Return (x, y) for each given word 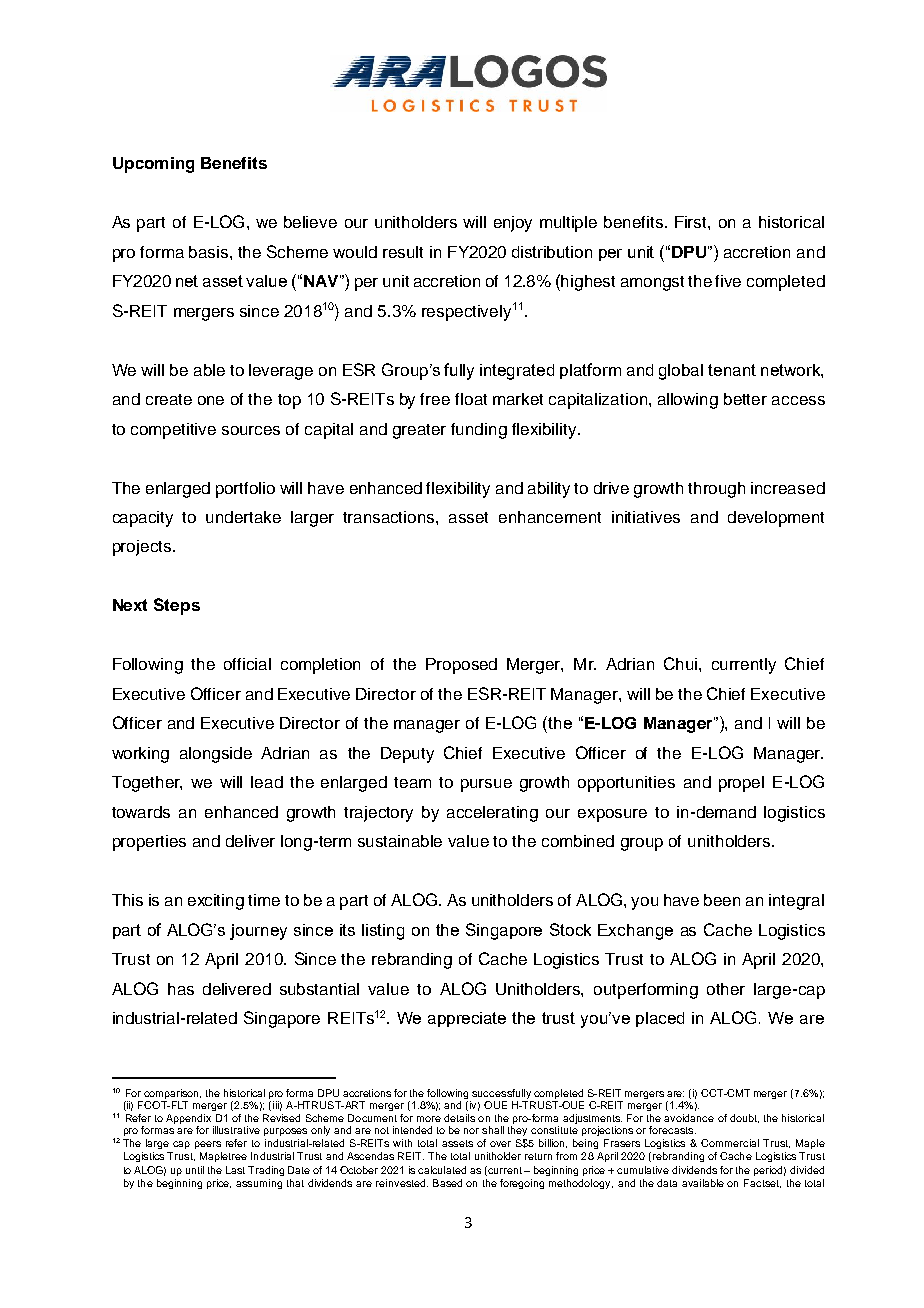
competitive (173, 431)
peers (208, 1145)
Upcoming (153, 165)
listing (383, 932)
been (722, 900)
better (745, 399)
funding (479, 431)
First (692, 222)
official (247, 664)
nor (471, 1131)
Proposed (461, 666)
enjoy (513, 224)
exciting (216, 902)
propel (741, 784)
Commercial (730, 1143)
